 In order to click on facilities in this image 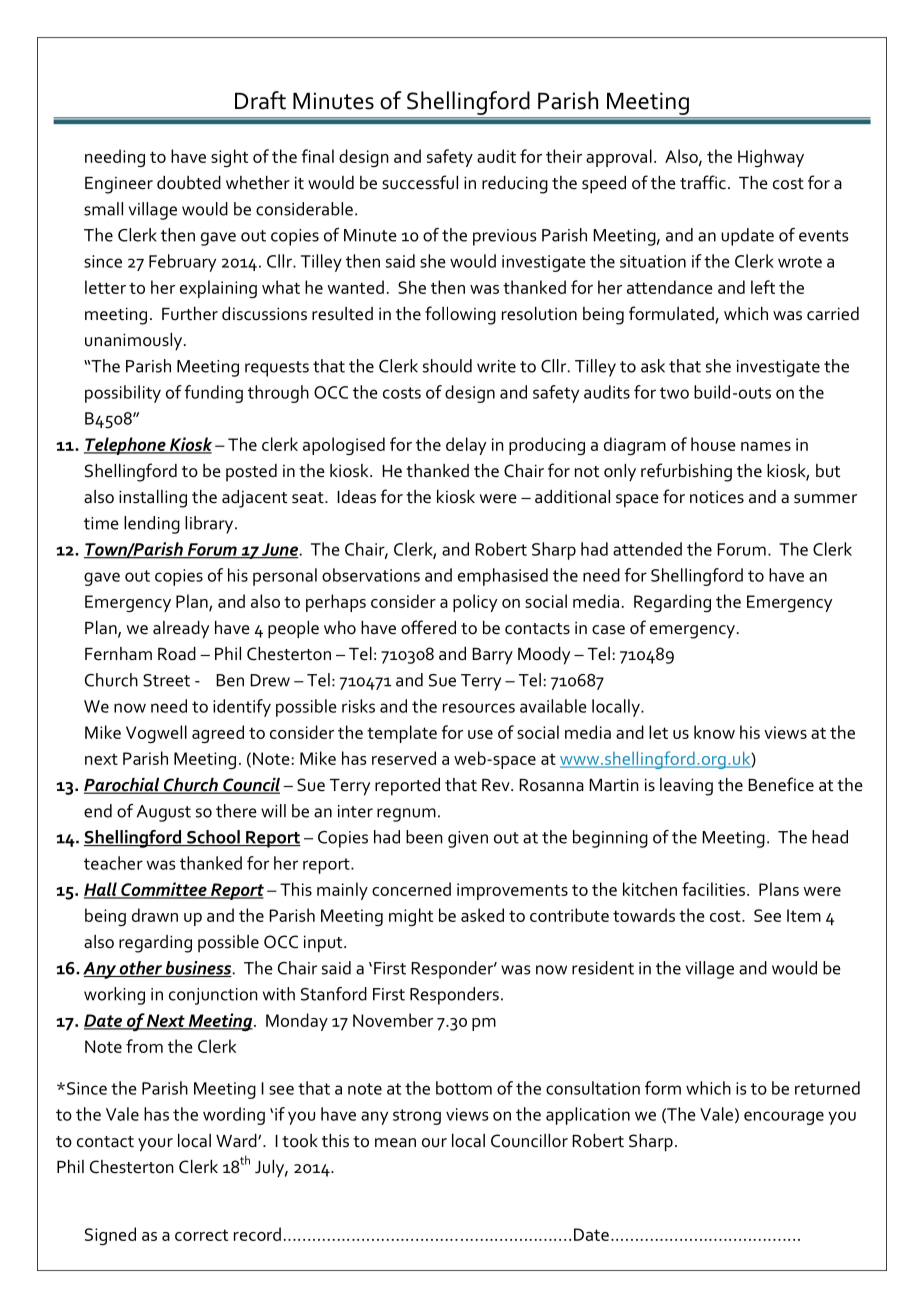, I will do `click(715, 889)`.
